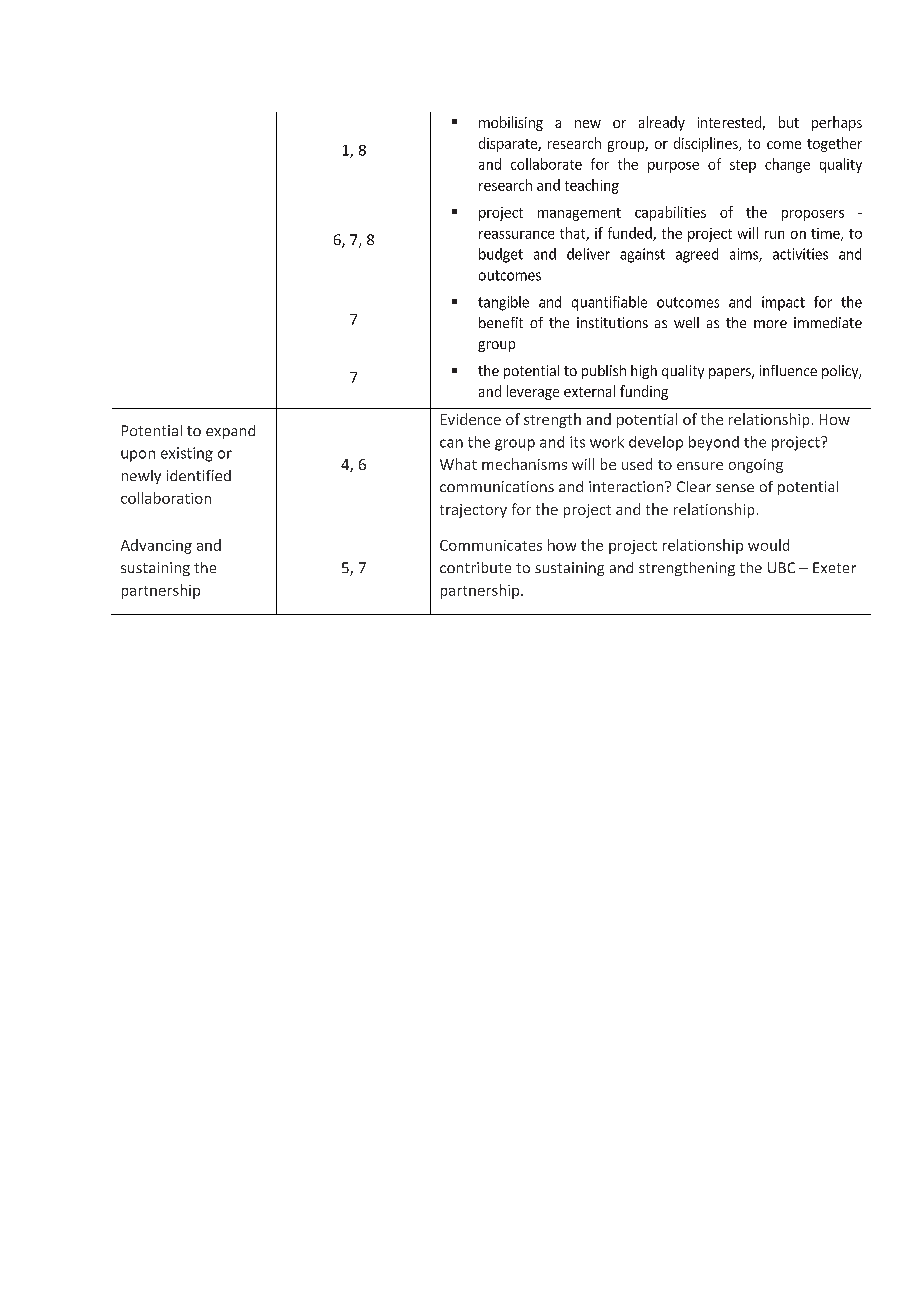 This screenshot has width=924, height=1308. What do you see at coordinates (511, 123) in the screenshot?
I see `mobilising` at bounding box center [511, 123].
